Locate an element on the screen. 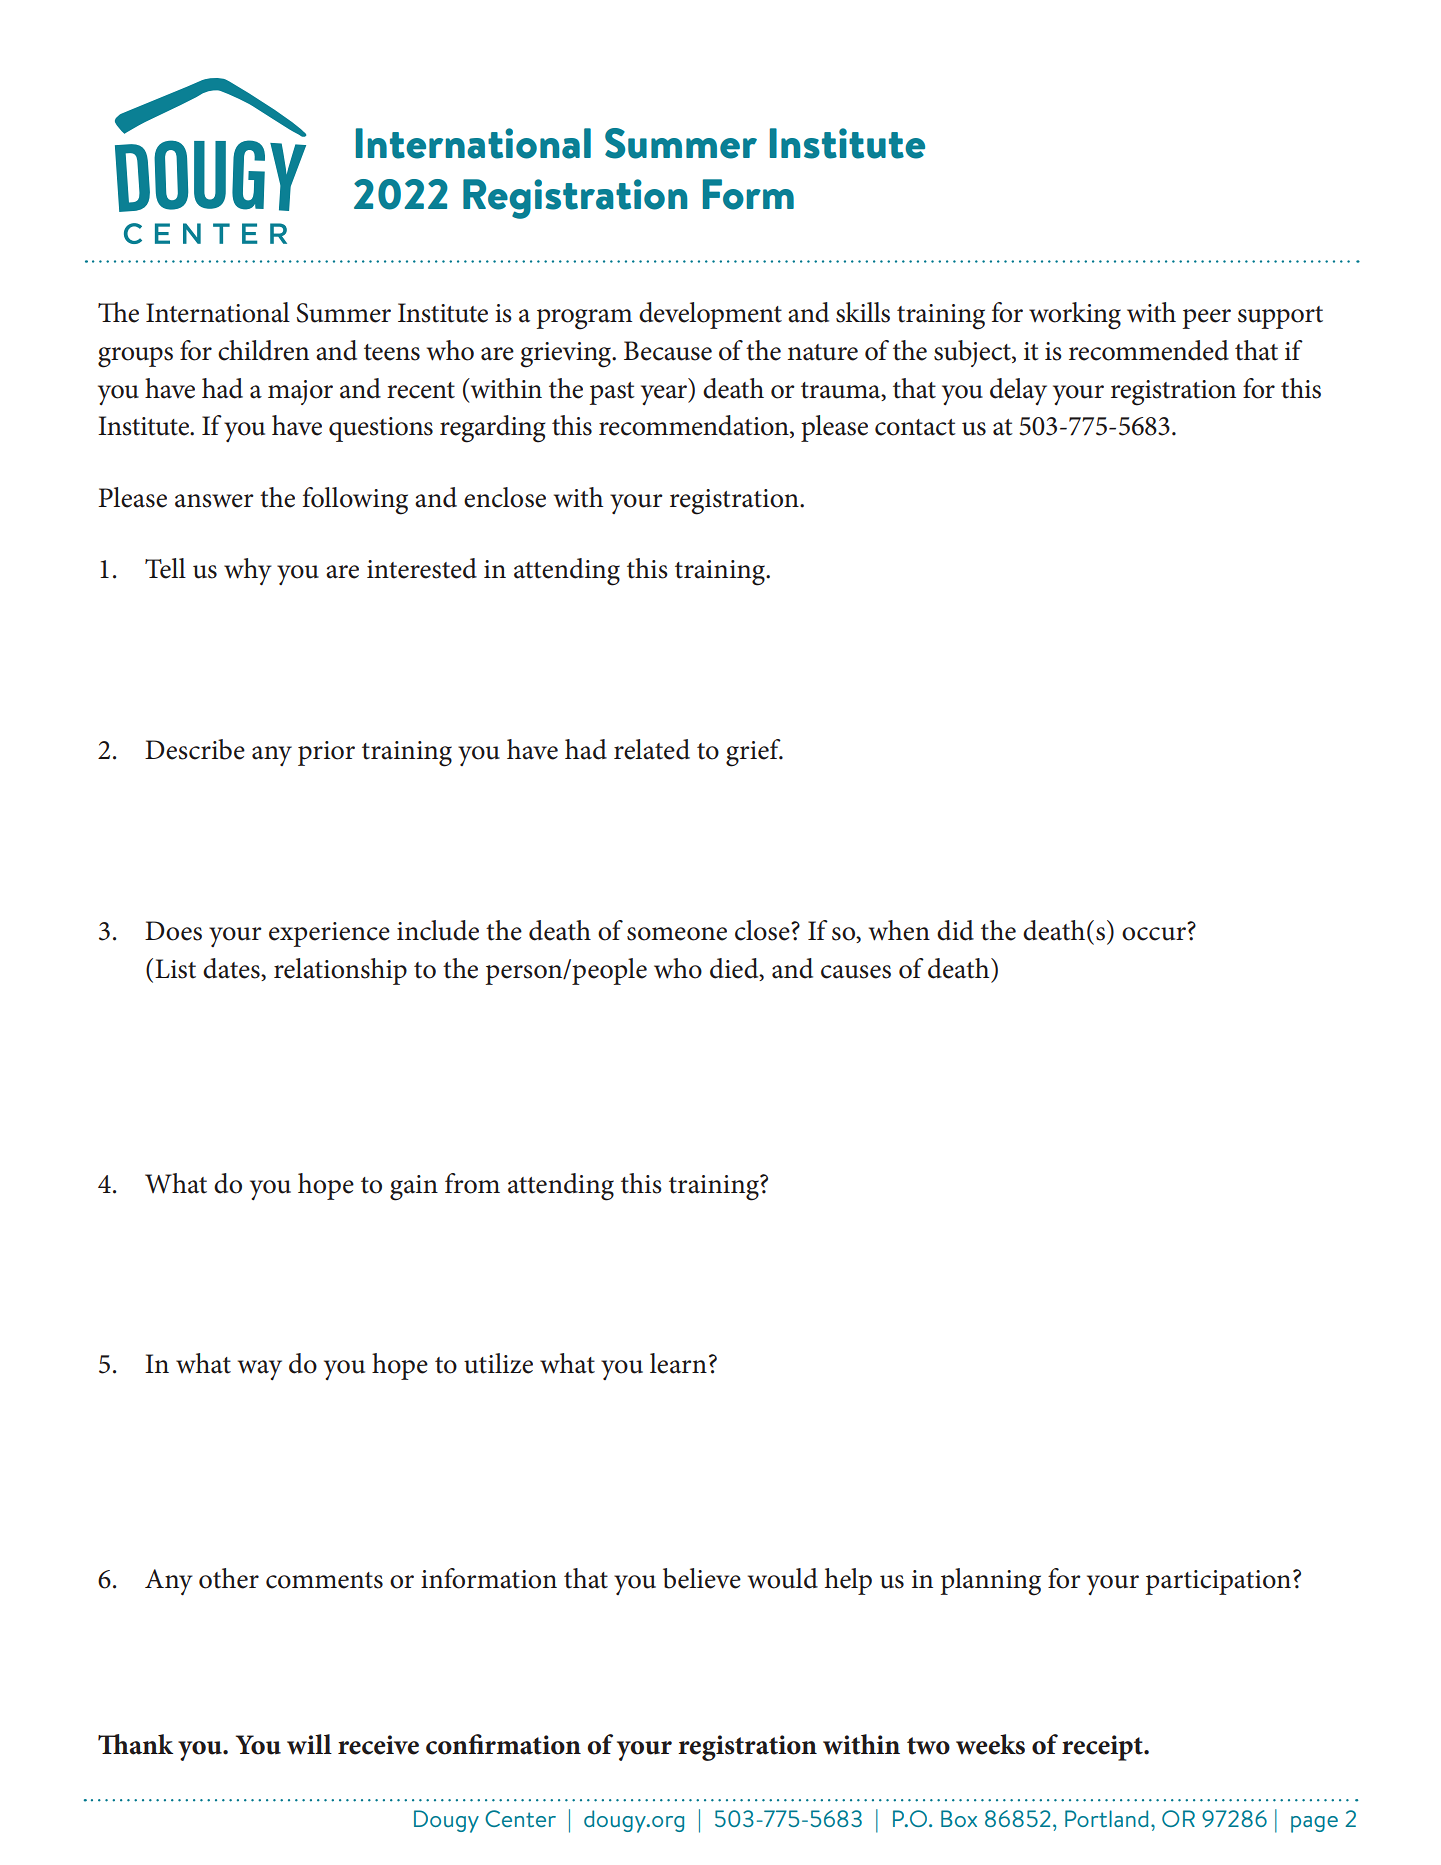 Image resolution: width=1441 pixels, height=1865 pixels. grief is located at coordinates (754, 753).
